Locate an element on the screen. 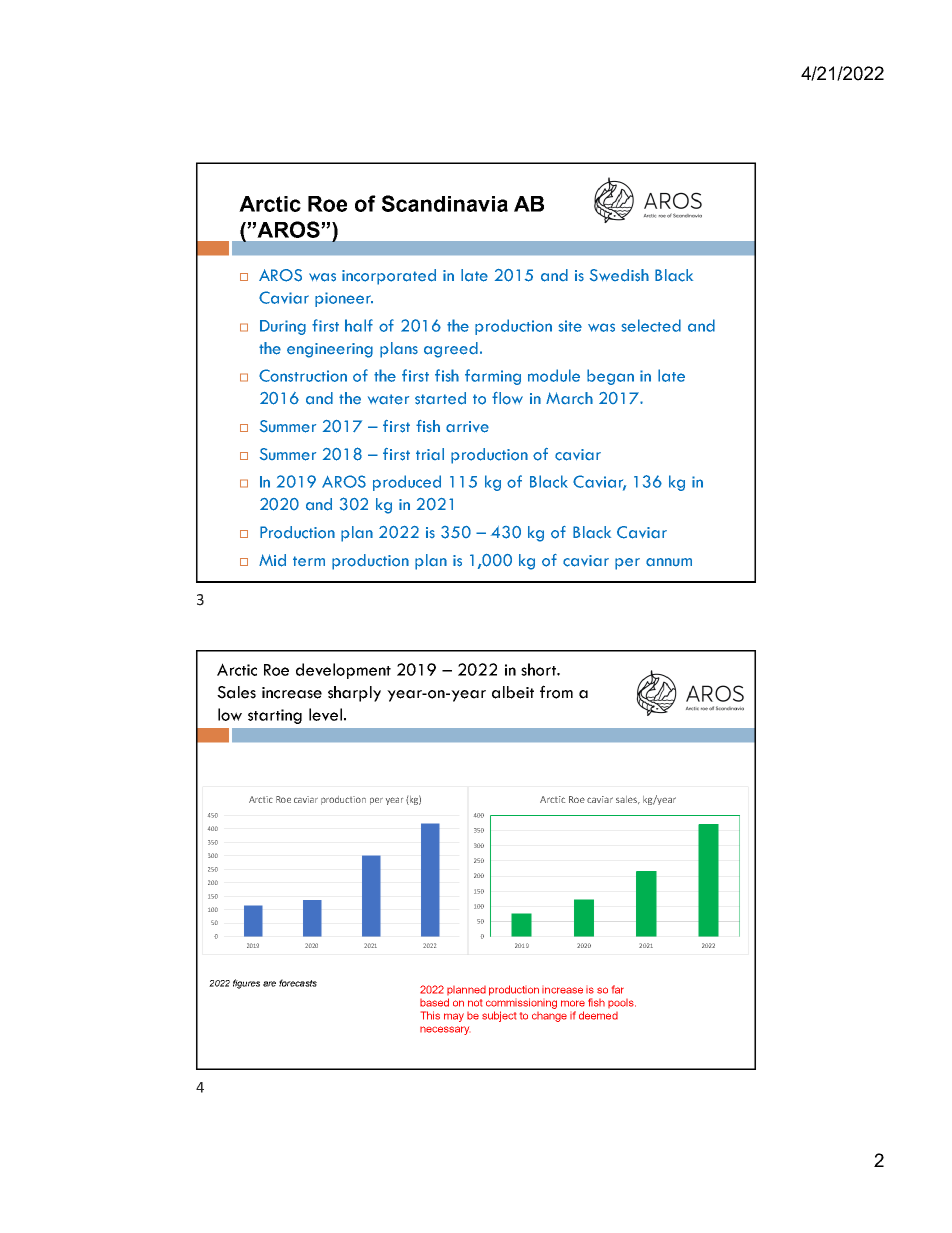  pioneer is located at coordinates (344, 299).
